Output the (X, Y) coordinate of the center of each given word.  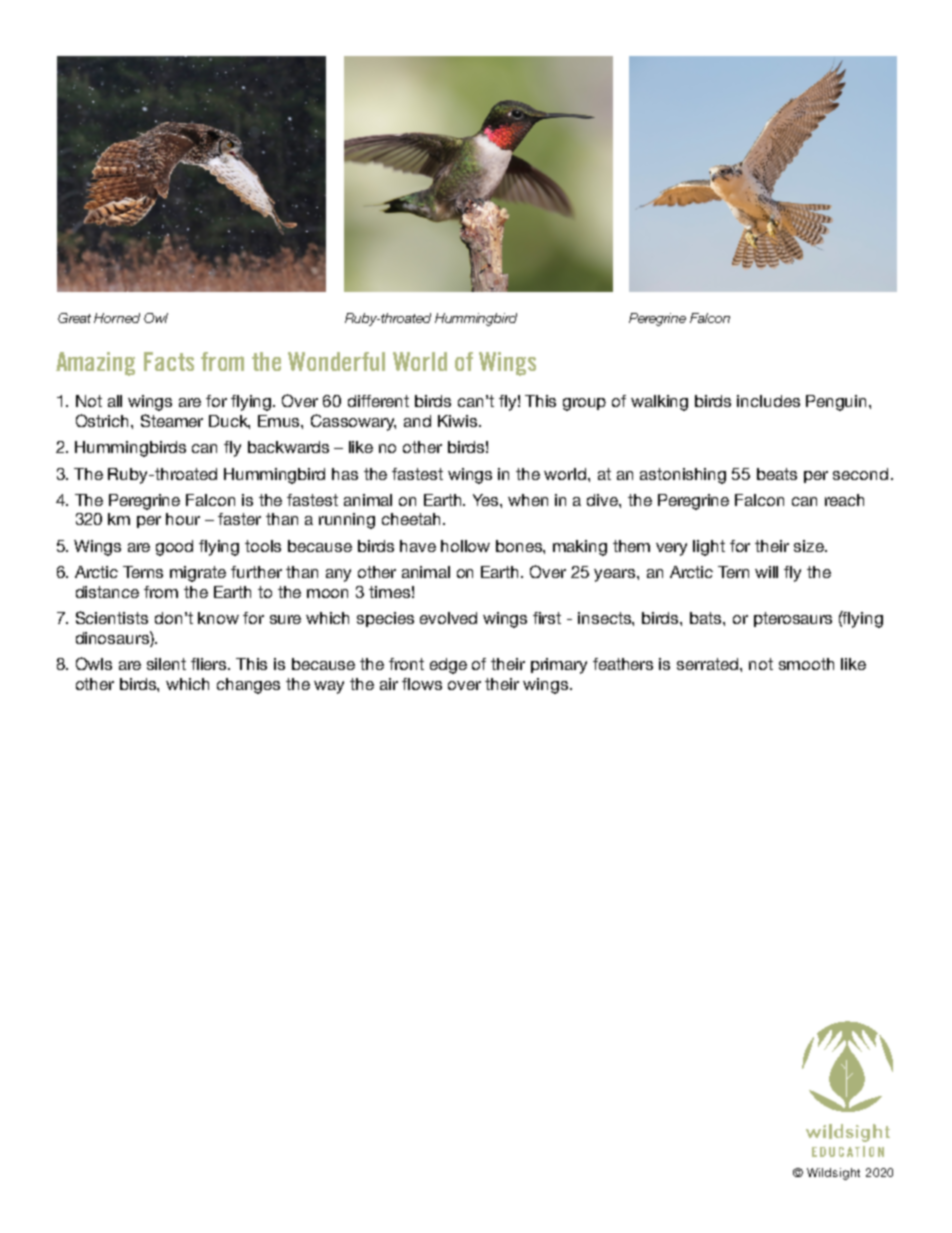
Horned (117, 318)
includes (768, 401)
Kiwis (459, 421)
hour (183, 519)
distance (107, 592)
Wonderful (336, 361)
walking (659, 403)
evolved (448, 618)
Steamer (172, 420)
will (766, 572)
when (528, 500)
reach (844, 500)
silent (166, 664)
